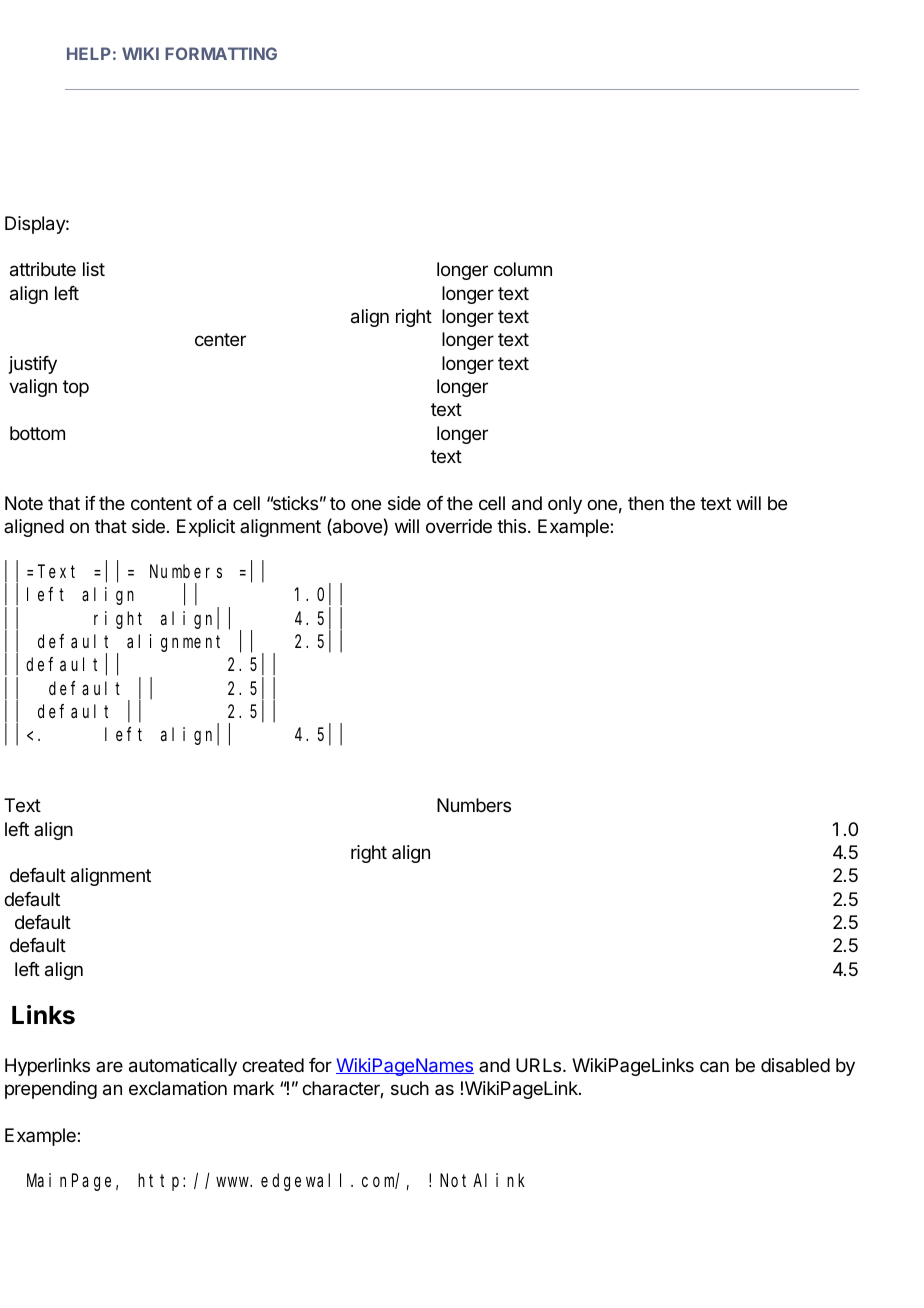 This page has height=1308, width=924. I want to click on such, so click(410, 1088).
